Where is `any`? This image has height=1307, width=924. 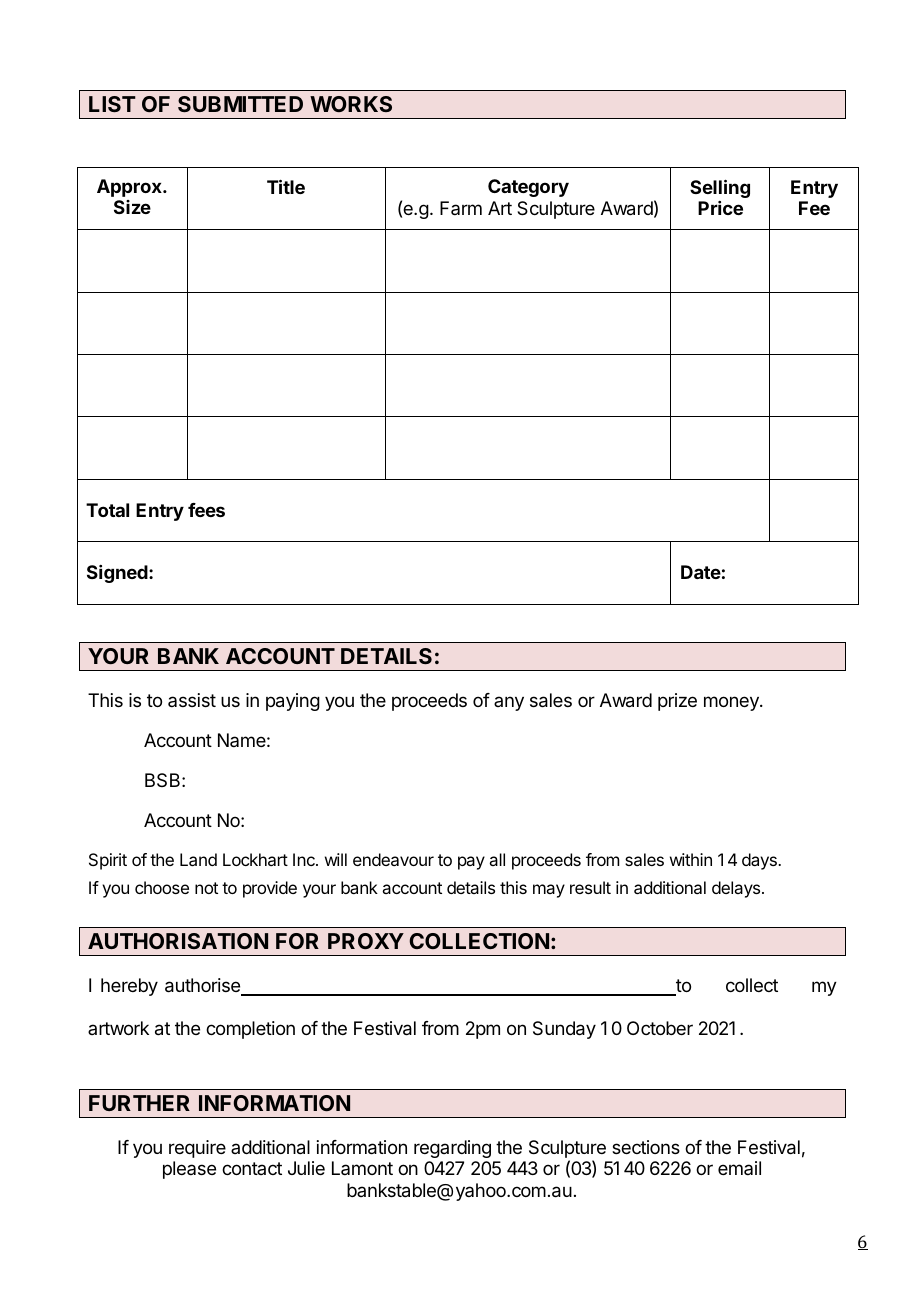 any is located at coordinates (509, 703).
